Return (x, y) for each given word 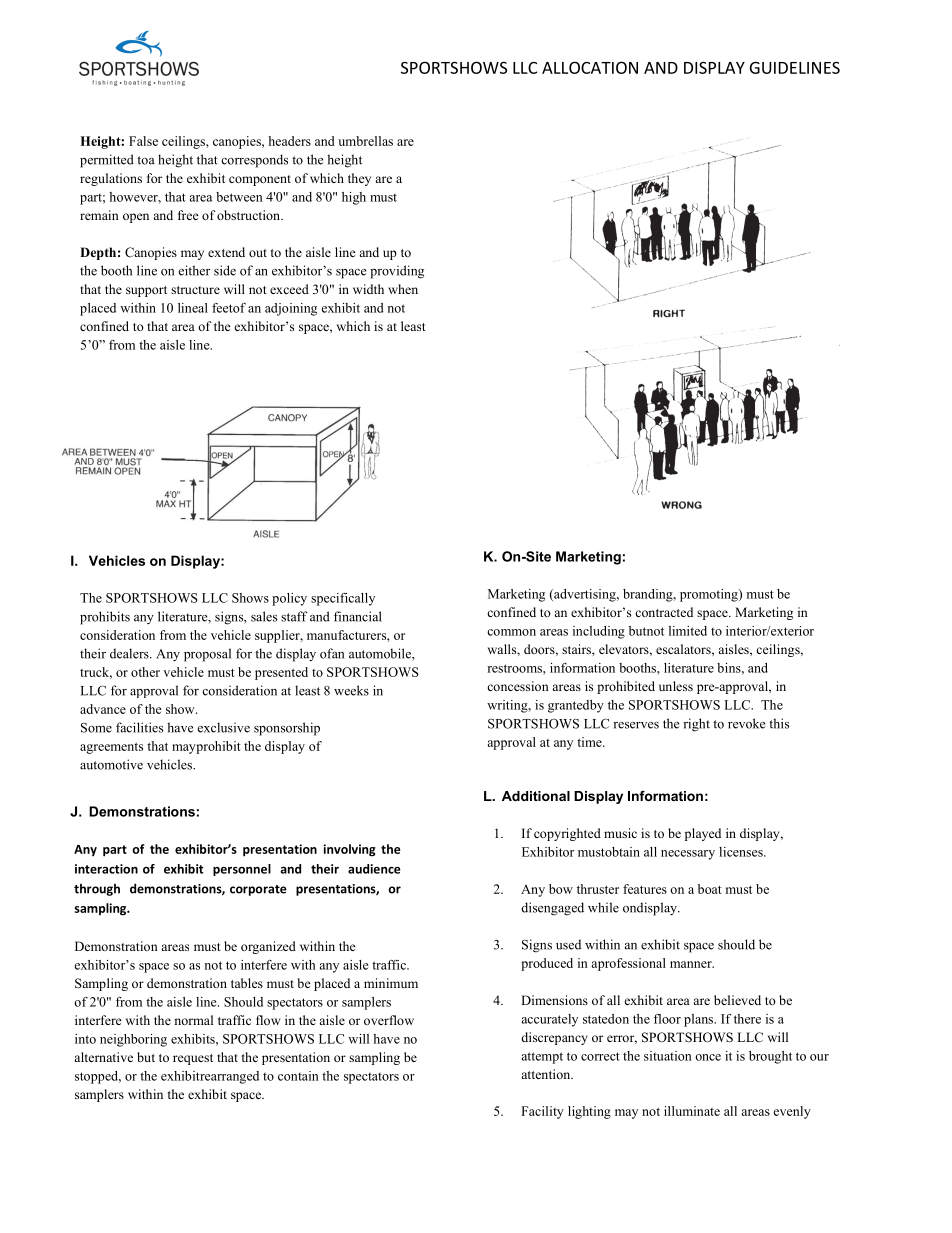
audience (374, 869)
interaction (106, 869)
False (143, 141)
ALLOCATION (590, 67)
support (146, 291)
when (403, 289)
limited (688, 631)
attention (547, 1074)
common (511, 632)
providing (397, 272)
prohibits (105, 618)
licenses (742, 852)
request (193, 1059)
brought (770, 1057)
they (359, 179)
